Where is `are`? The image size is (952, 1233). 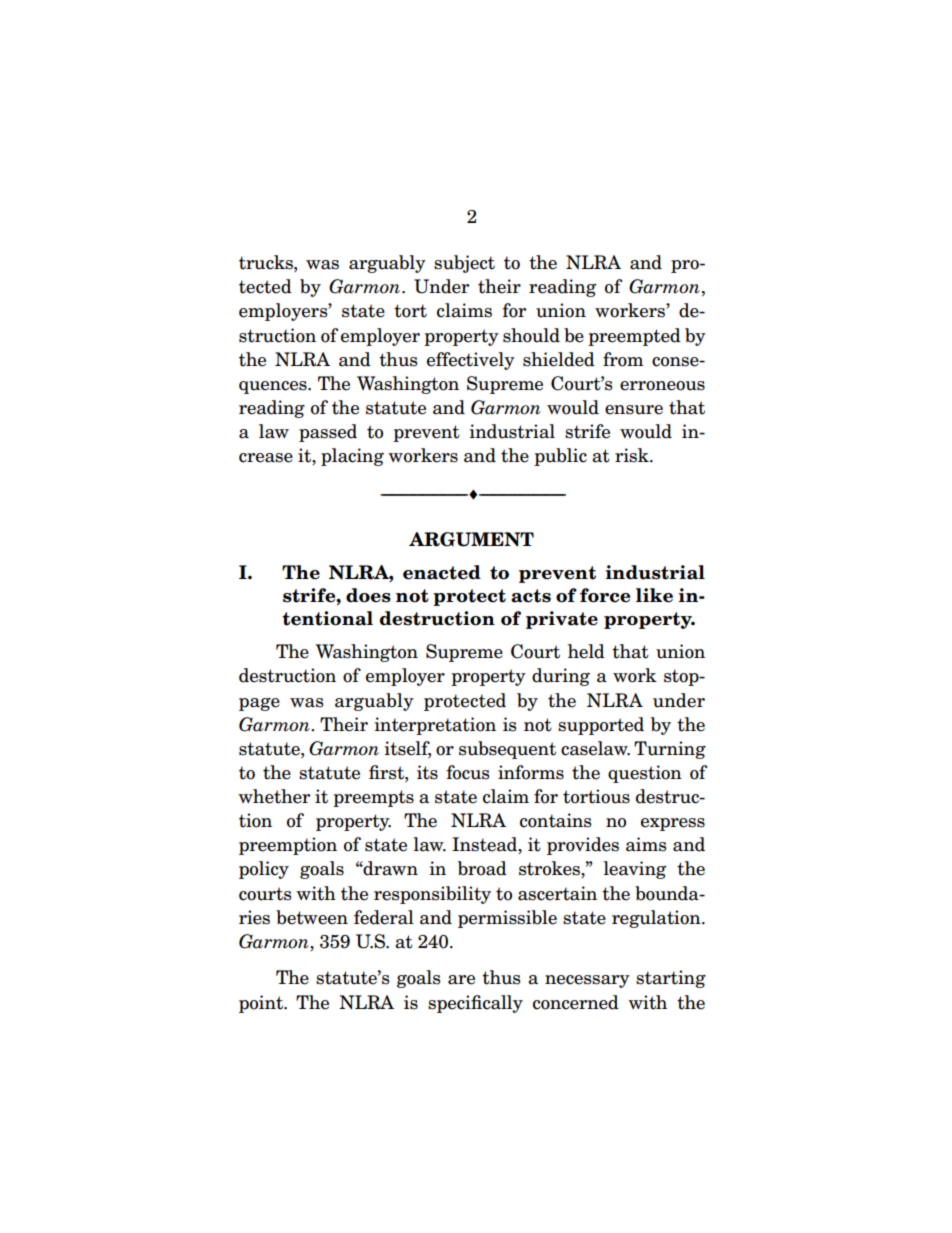 are is located at coordinates (461, 980).
